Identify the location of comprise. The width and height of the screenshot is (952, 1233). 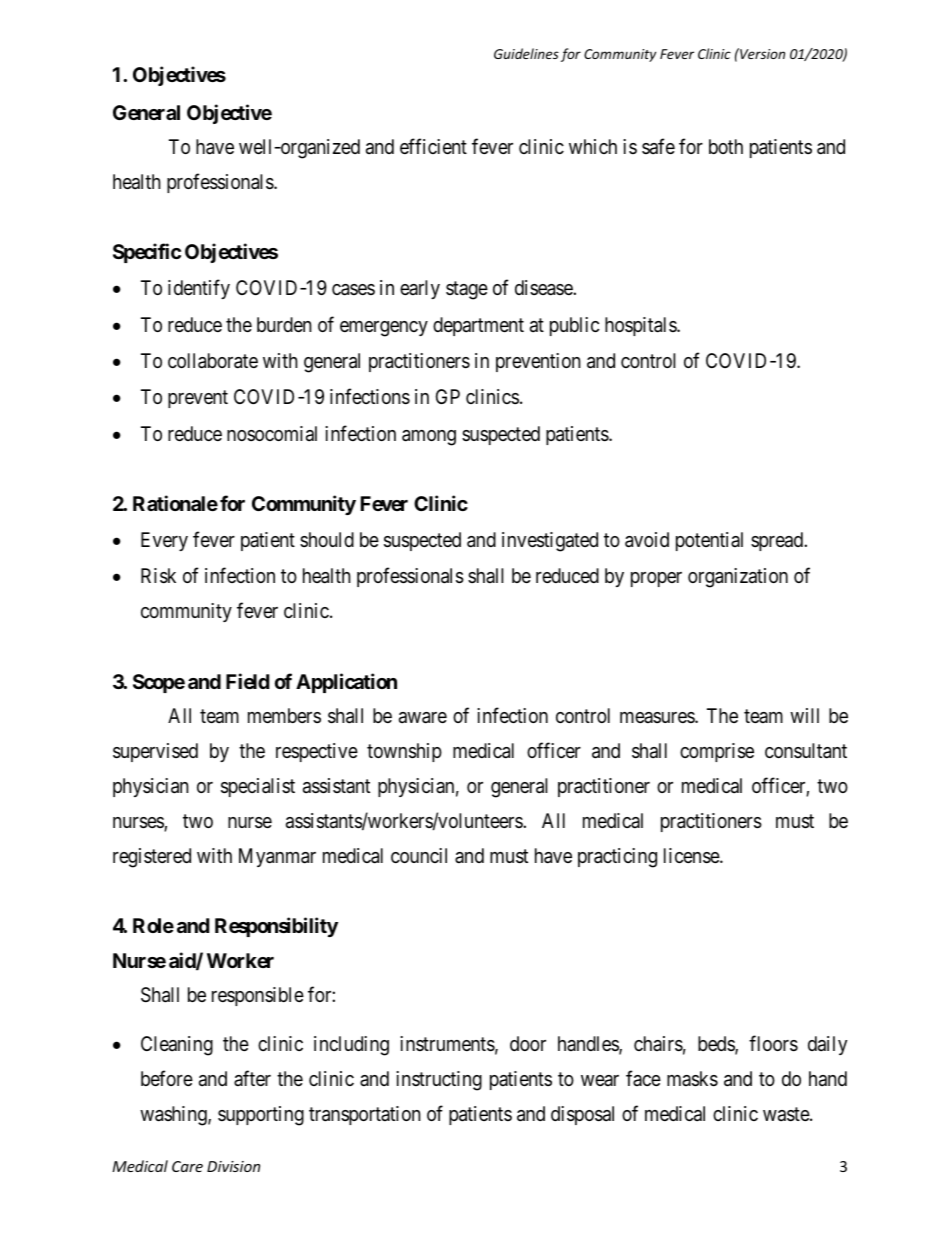
(717, 752).
